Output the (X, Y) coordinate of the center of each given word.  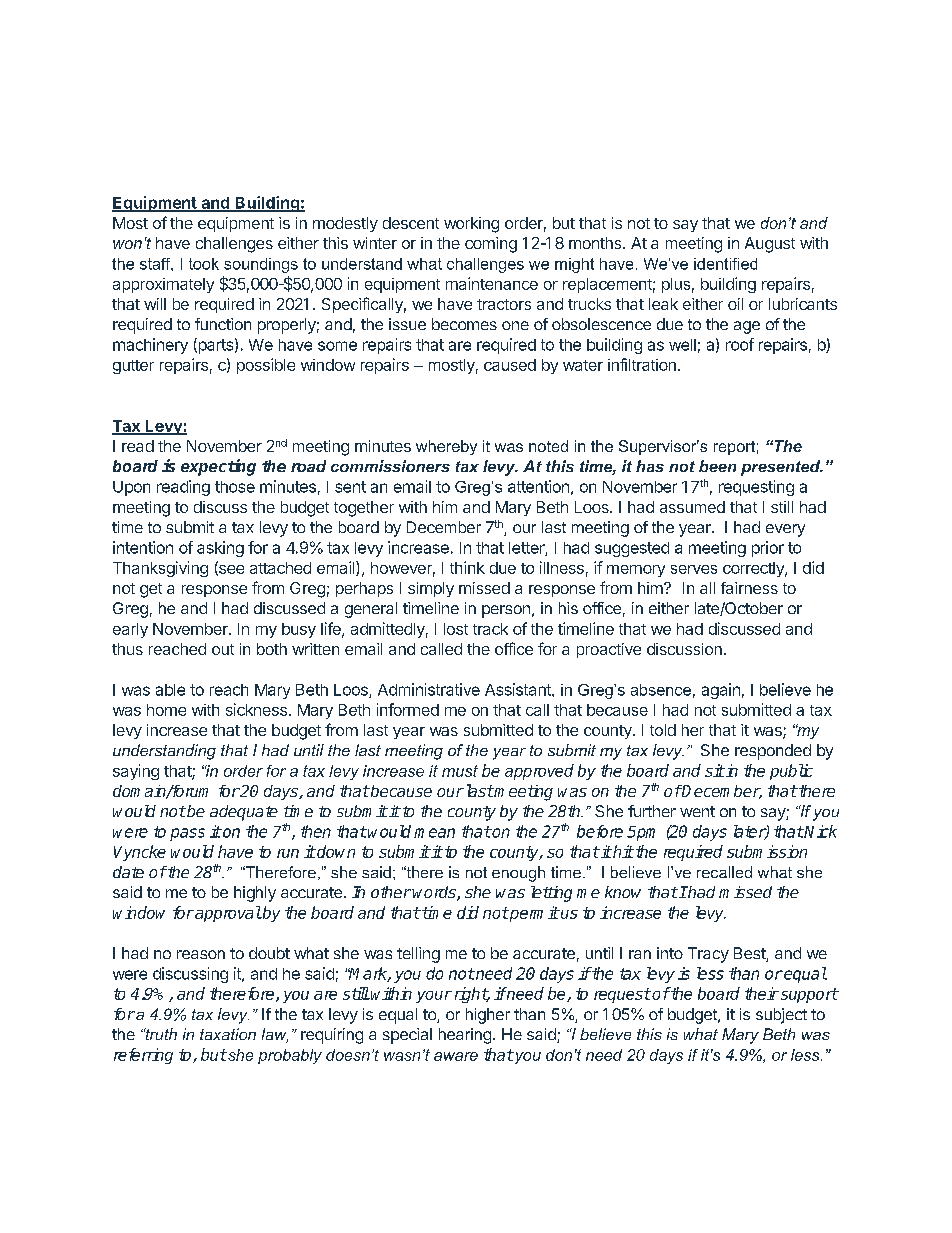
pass (187, 834)
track (490, 629)
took (204, 264)
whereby (446, 447)
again (721, 691)
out (223, 649)
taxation (228, 1034)
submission (767, 851)
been (717, 466)
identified (725, 264)
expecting (218, 467)
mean (434, 833)
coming (491, 245)
